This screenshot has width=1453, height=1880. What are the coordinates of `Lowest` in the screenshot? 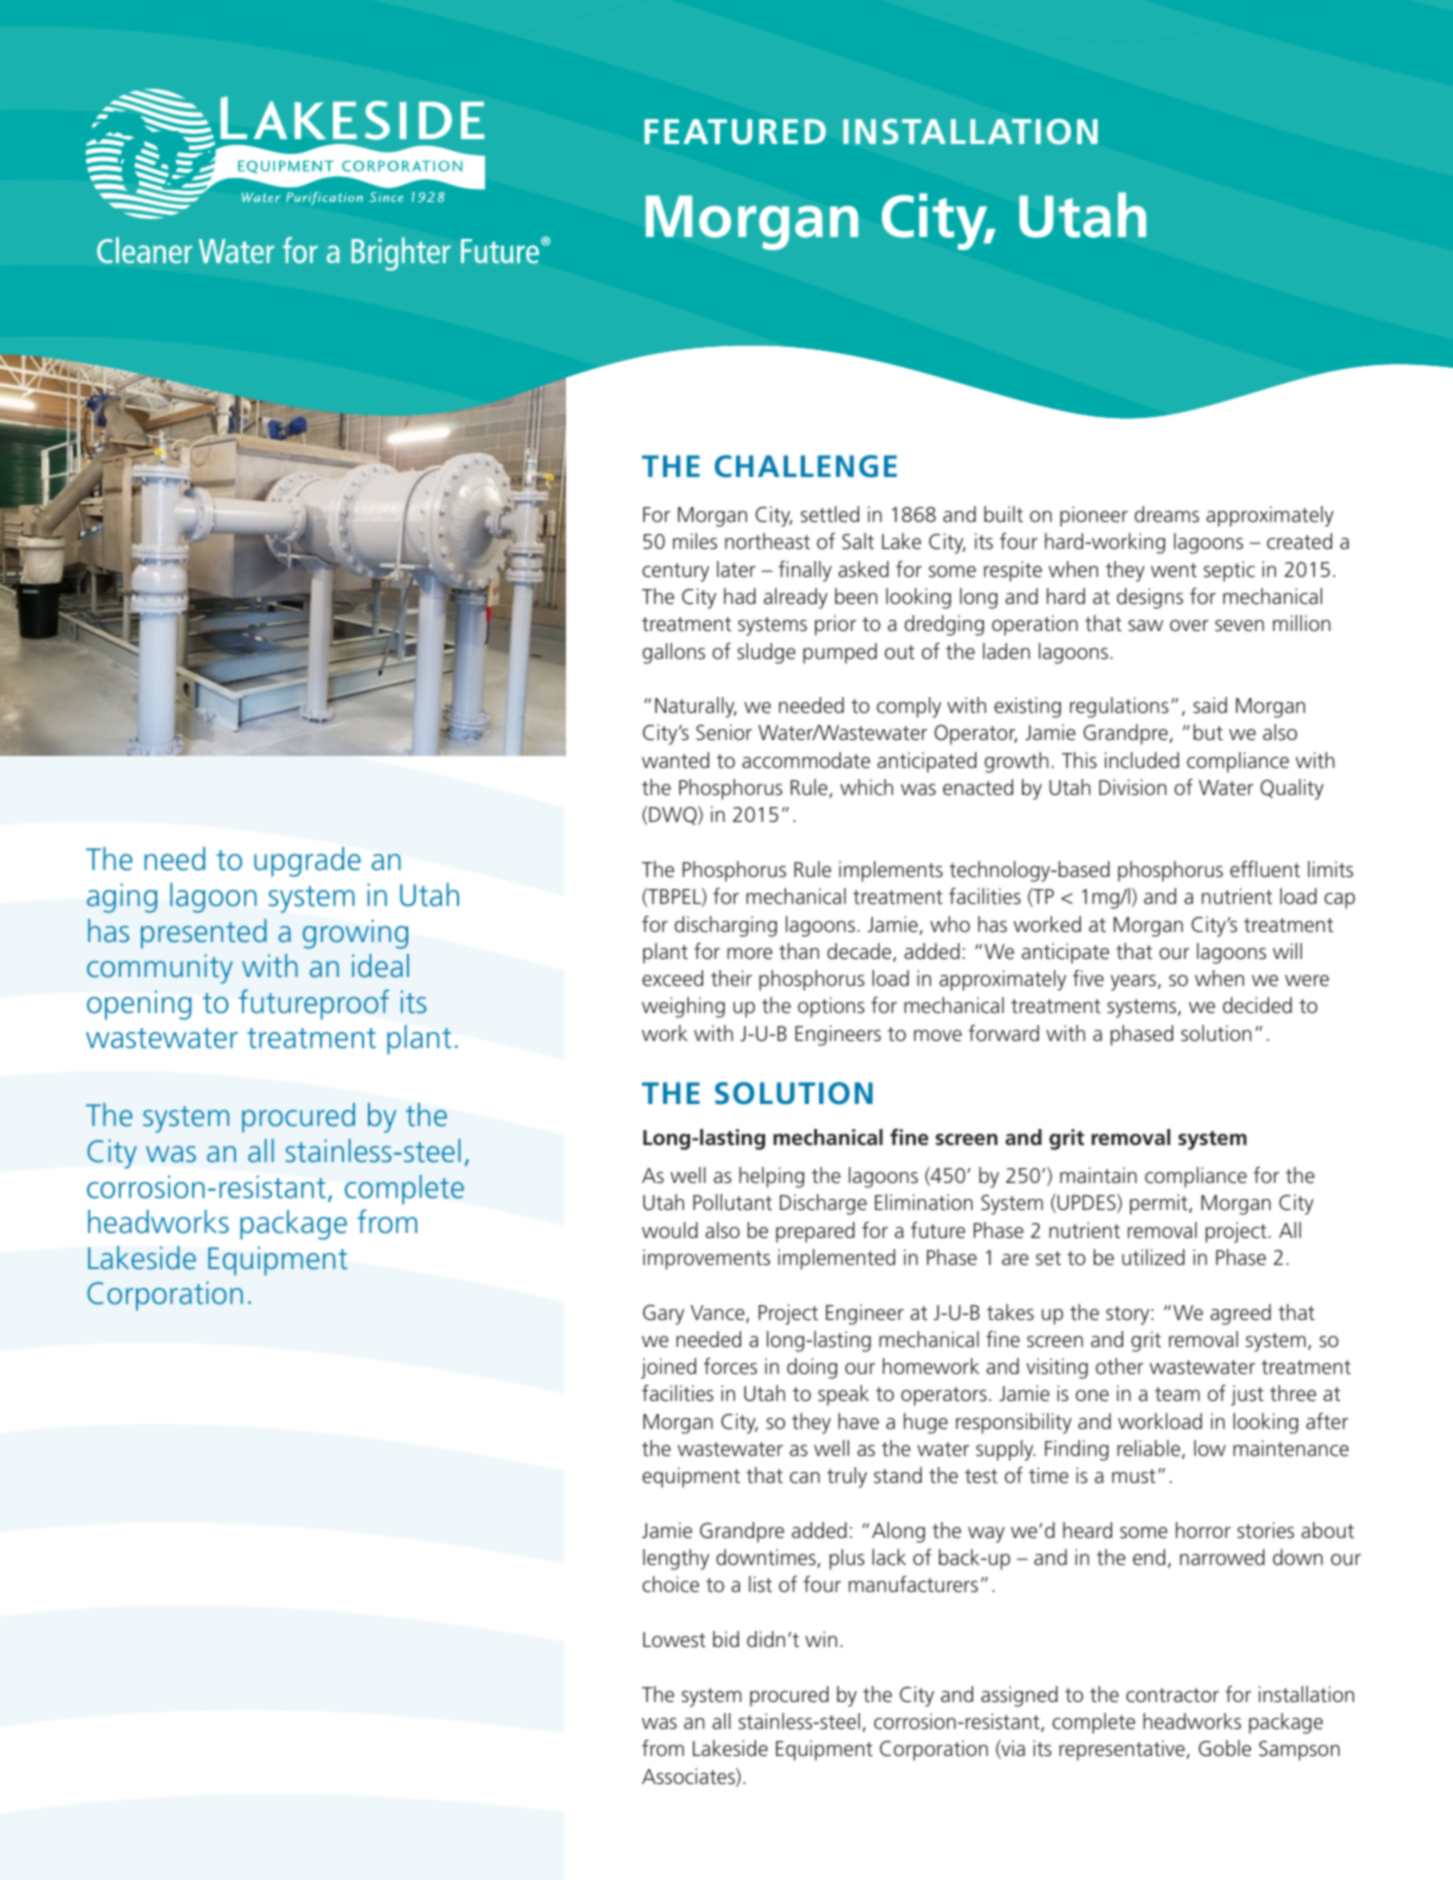 It's located at (674, 1639).
